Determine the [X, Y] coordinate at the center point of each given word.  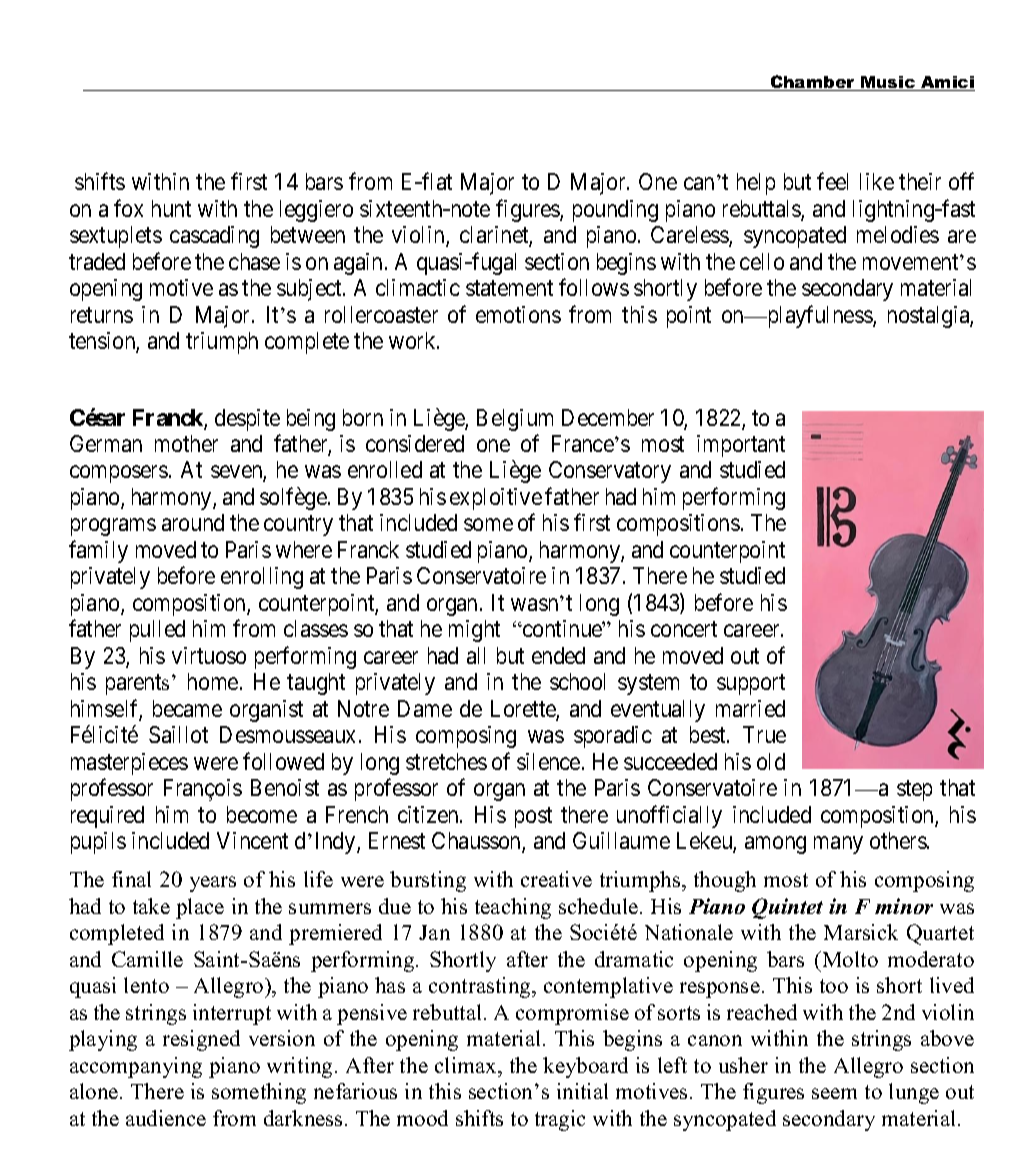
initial [582, 1091]
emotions [518, 314]
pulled [157, 631]
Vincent [252, 840]
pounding [615, 211]
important [741, 446]
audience [166, 1118]
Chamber [812, 83]
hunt [171, 208]
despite [247, 420]
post [533, 818]
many [838, 845]
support [751, 685]
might [474, 631]
